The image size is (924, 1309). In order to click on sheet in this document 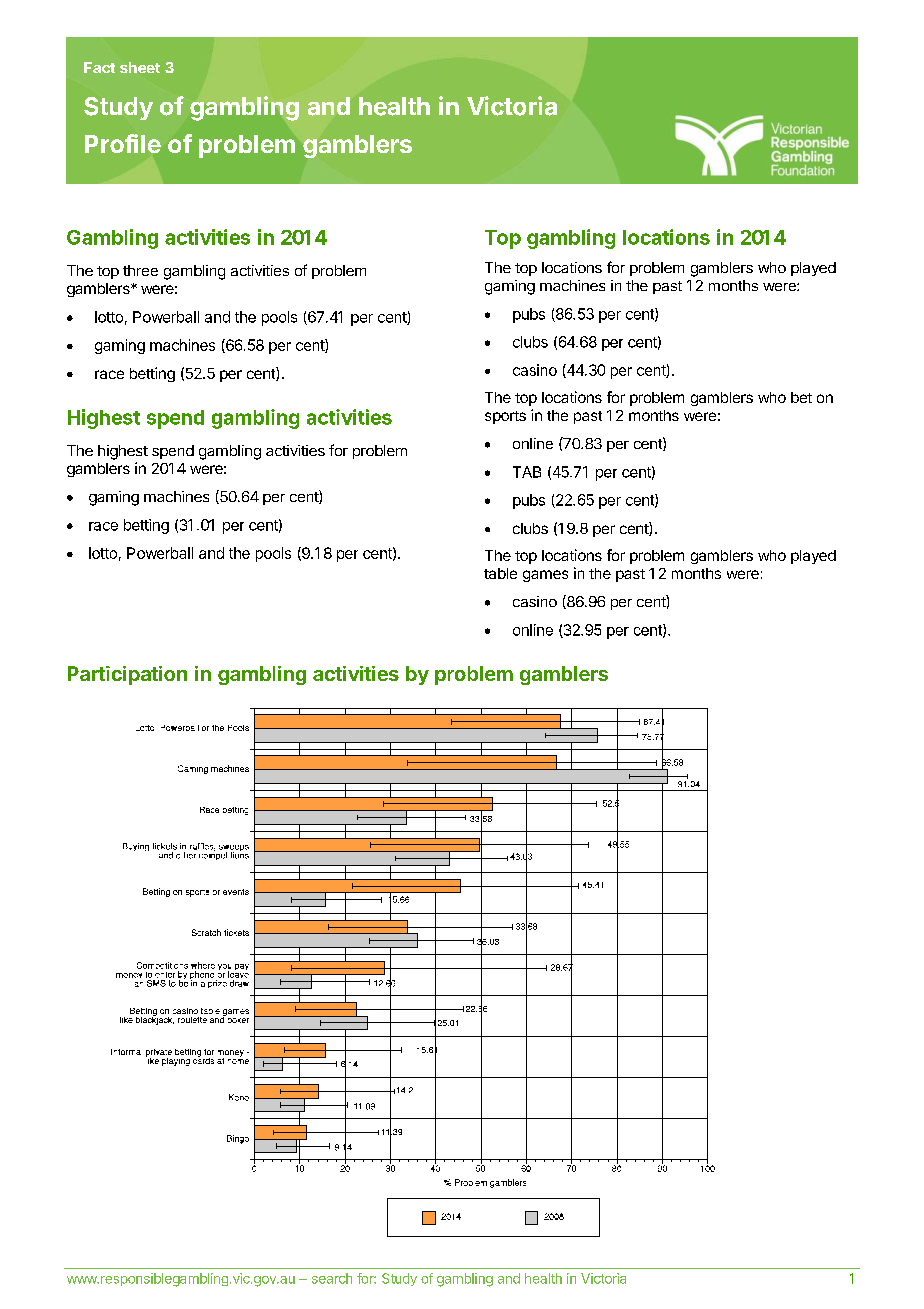, I will do `click(140, 67)`.
